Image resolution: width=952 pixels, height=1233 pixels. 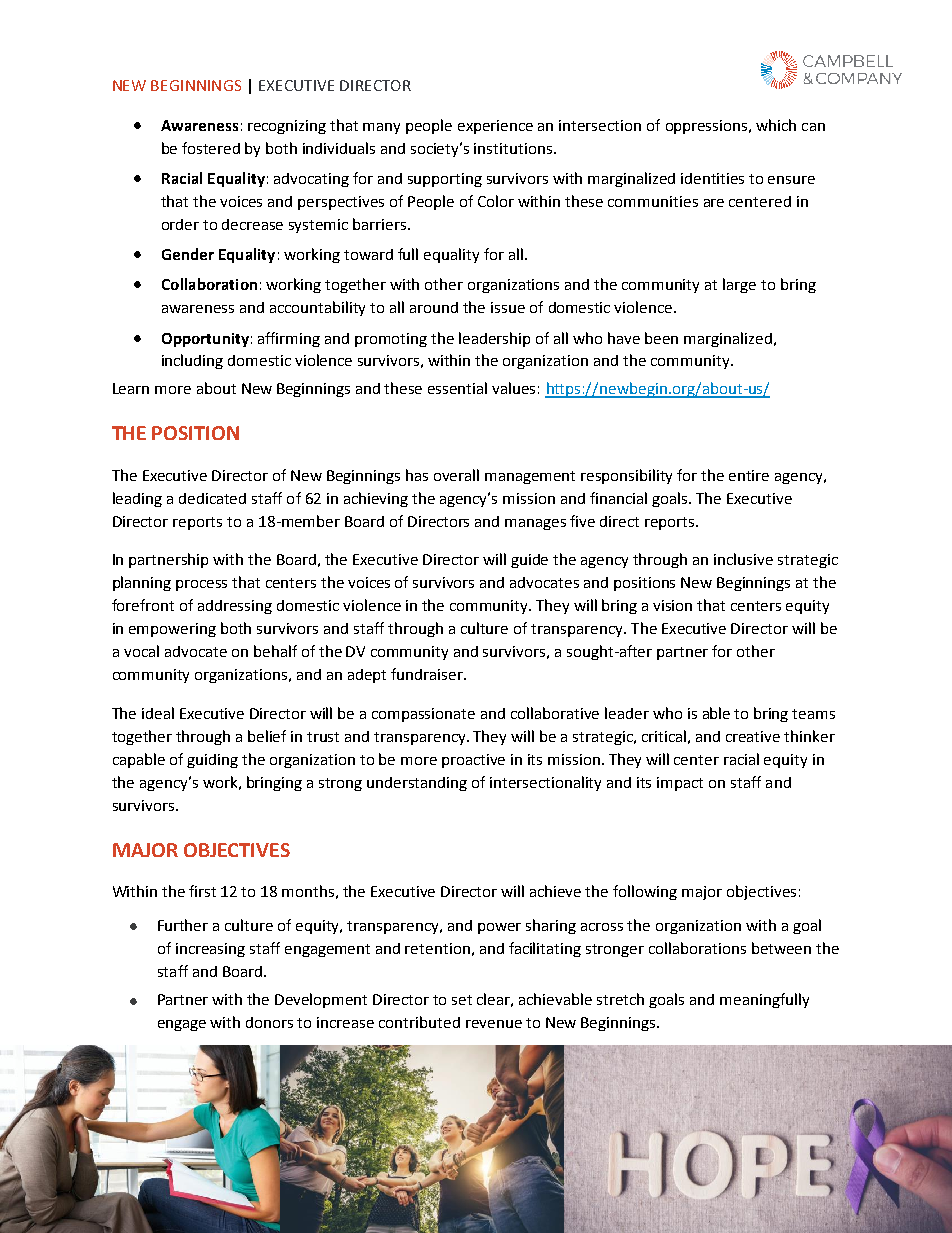 I want to click on inclusive, so click(x=743, y=559).
